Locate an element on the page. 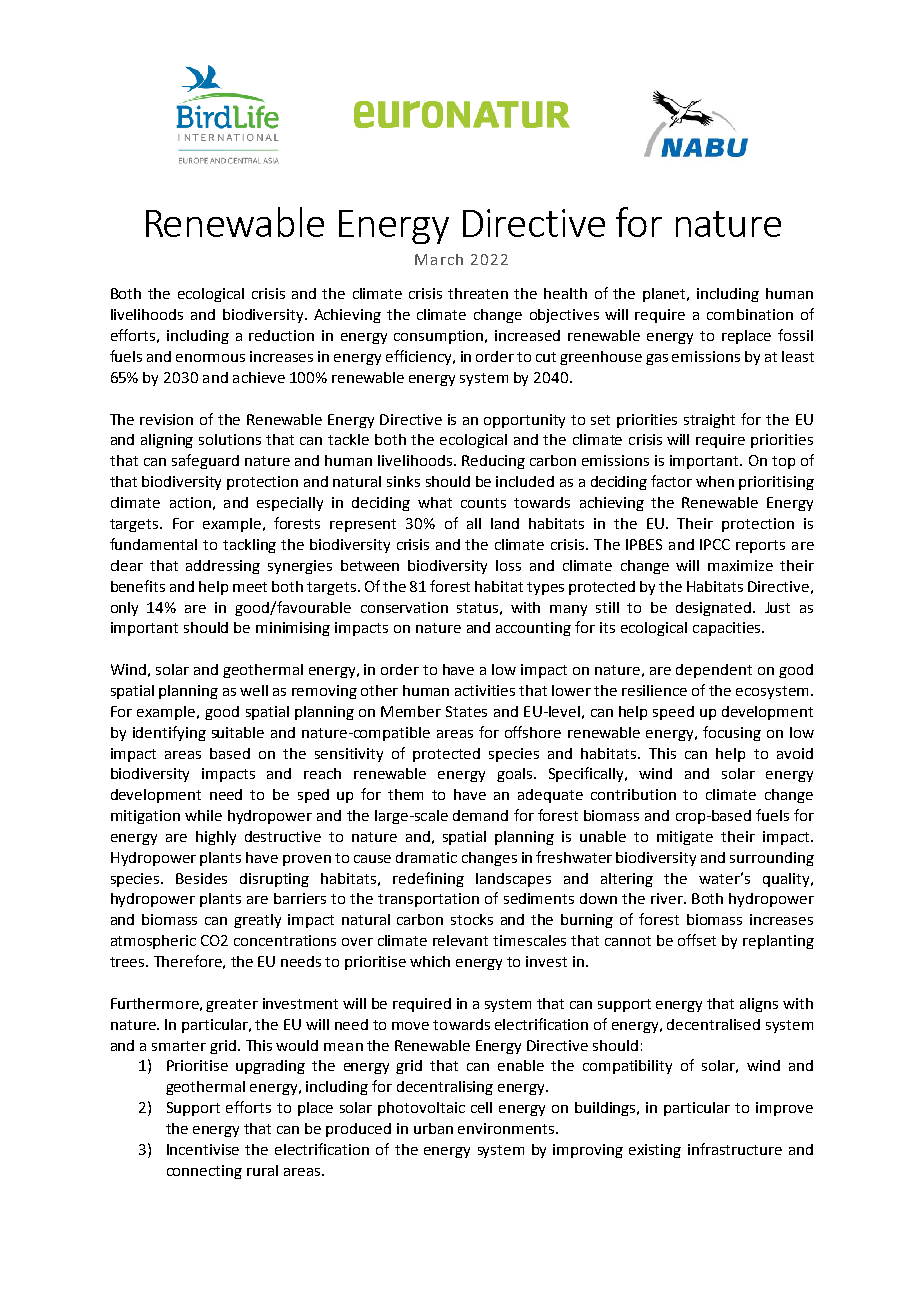 This page has width=924, height=1308. focusing is located at coordinates (732, 733).
